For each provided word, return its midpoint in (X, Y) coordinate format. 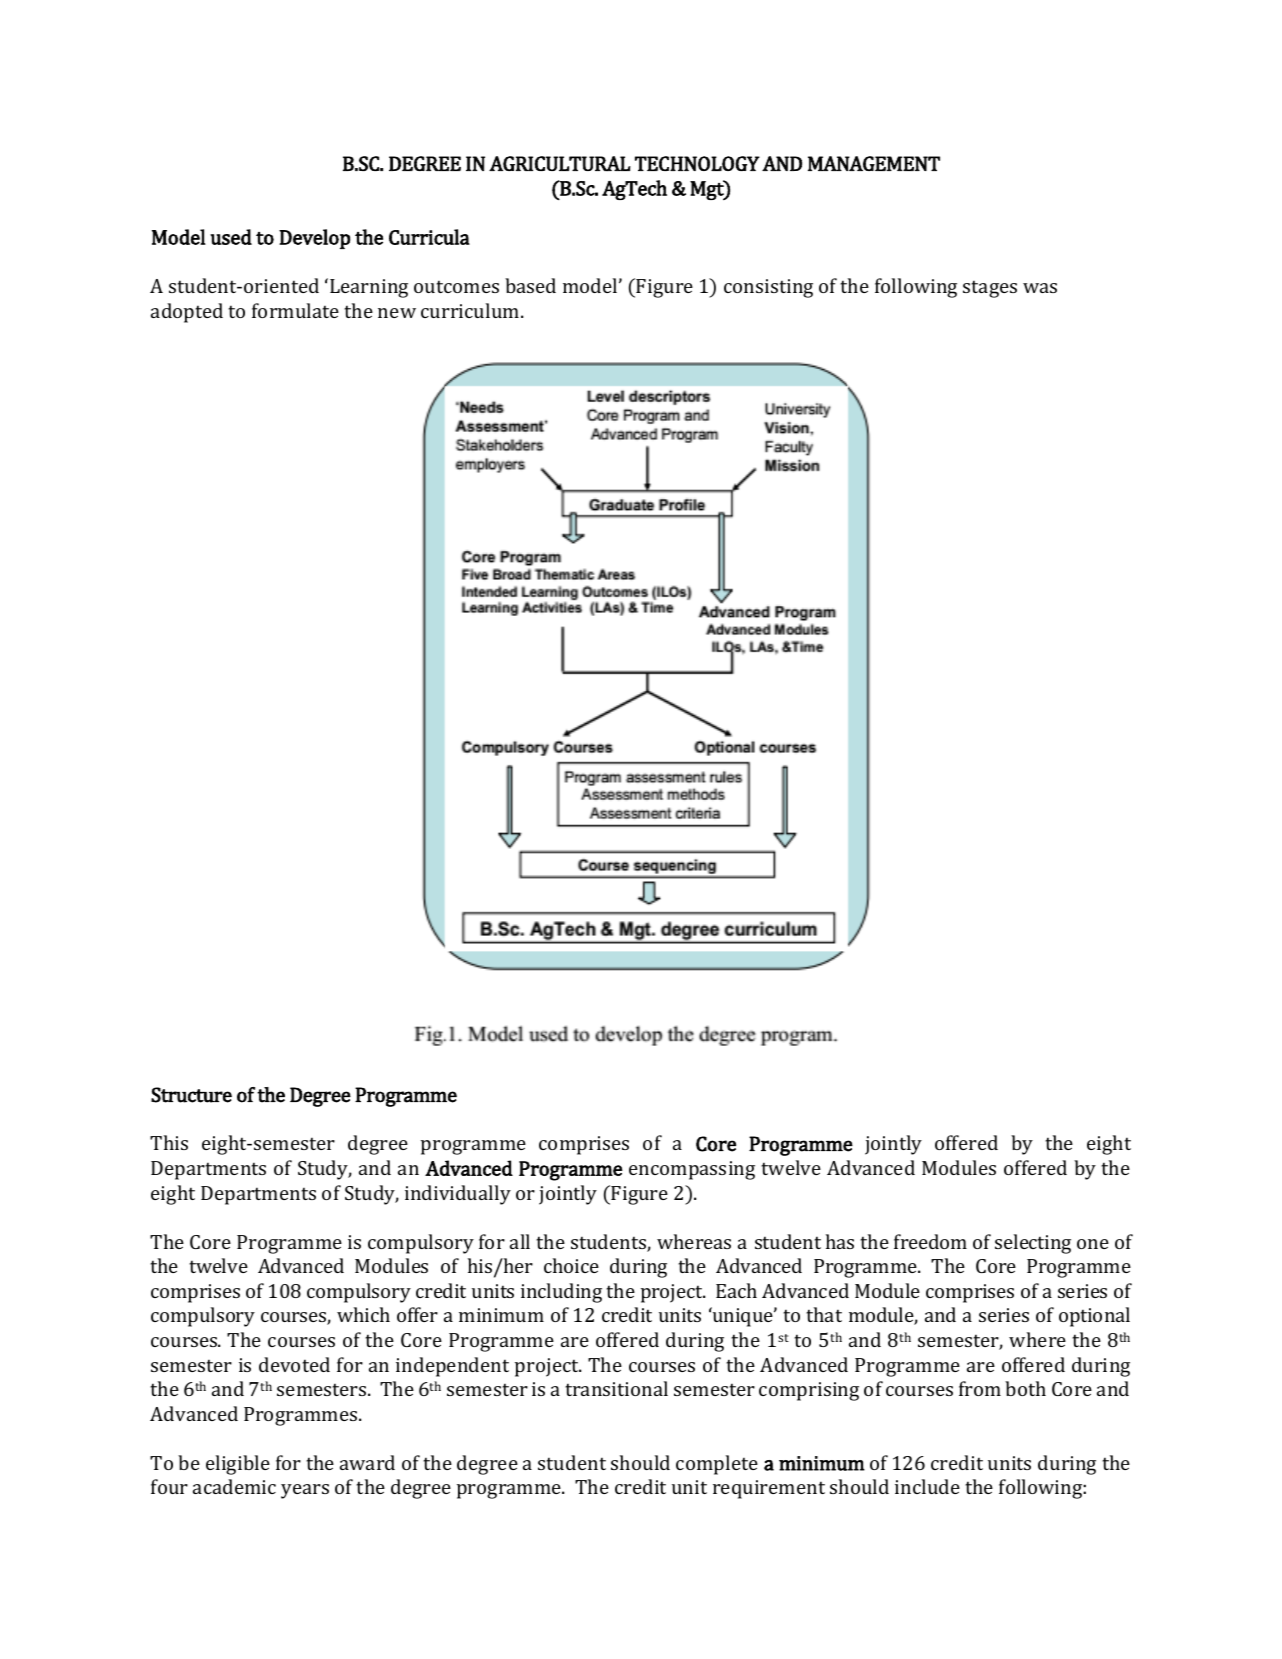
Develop (314, 239)
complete (717, 1465)
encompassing (692, 1170)
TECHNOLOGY (697, 163)
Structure (191, 1095)
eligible (238, 1465)
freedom (930, 1241)
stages (990, 289)
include (927, 1486)
